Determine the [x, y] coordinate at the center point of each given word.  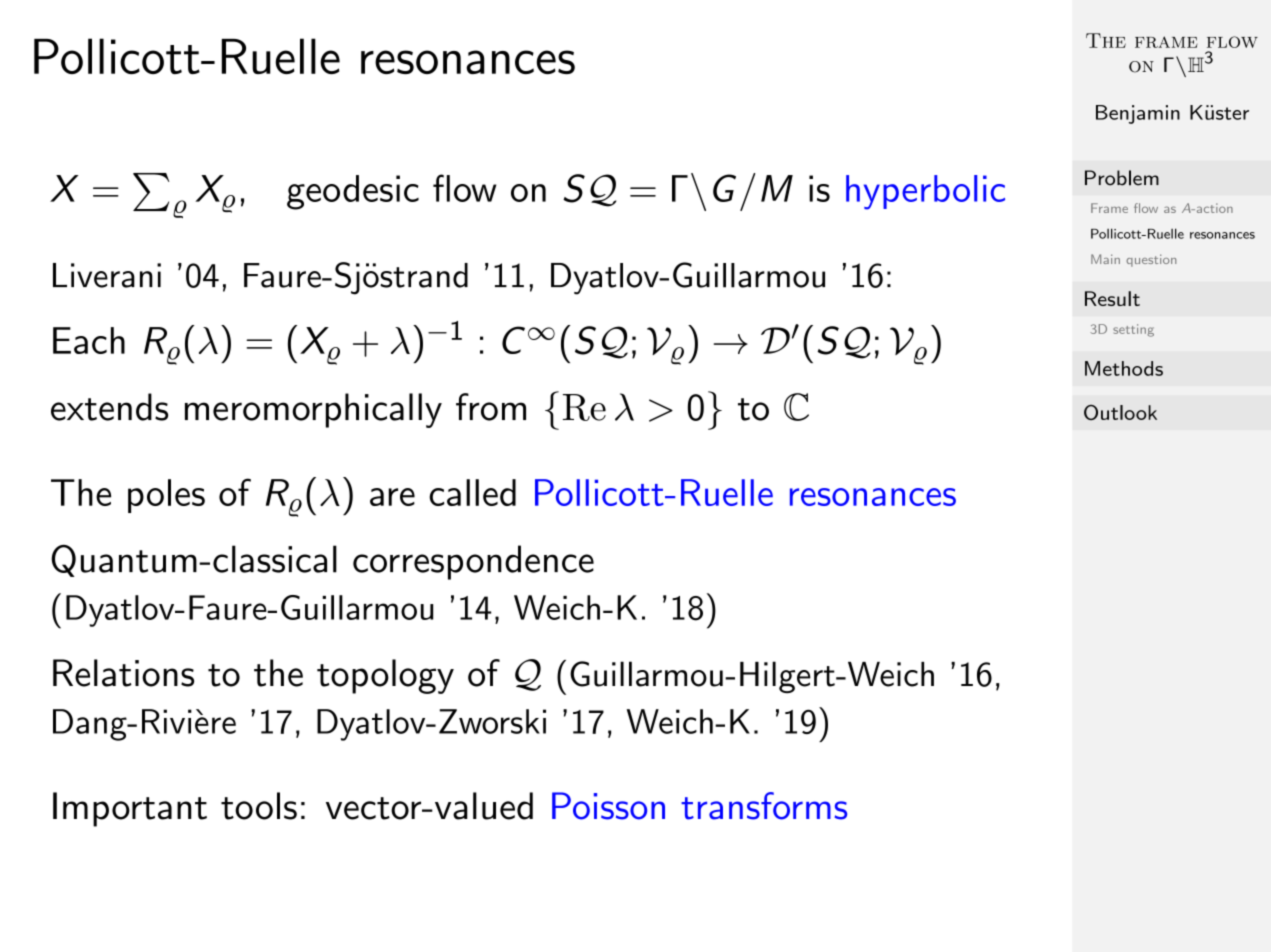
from [491, 407]
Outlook [1120, 412]
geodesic [353, 192]
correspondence [473, 562]
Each [89, 340]
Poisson [608, 806]
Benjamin [1138, 114]
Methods [1124, 368]
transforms [764, 806]
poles [166, 496]
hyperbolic [925, 192]
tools [259, 806]
